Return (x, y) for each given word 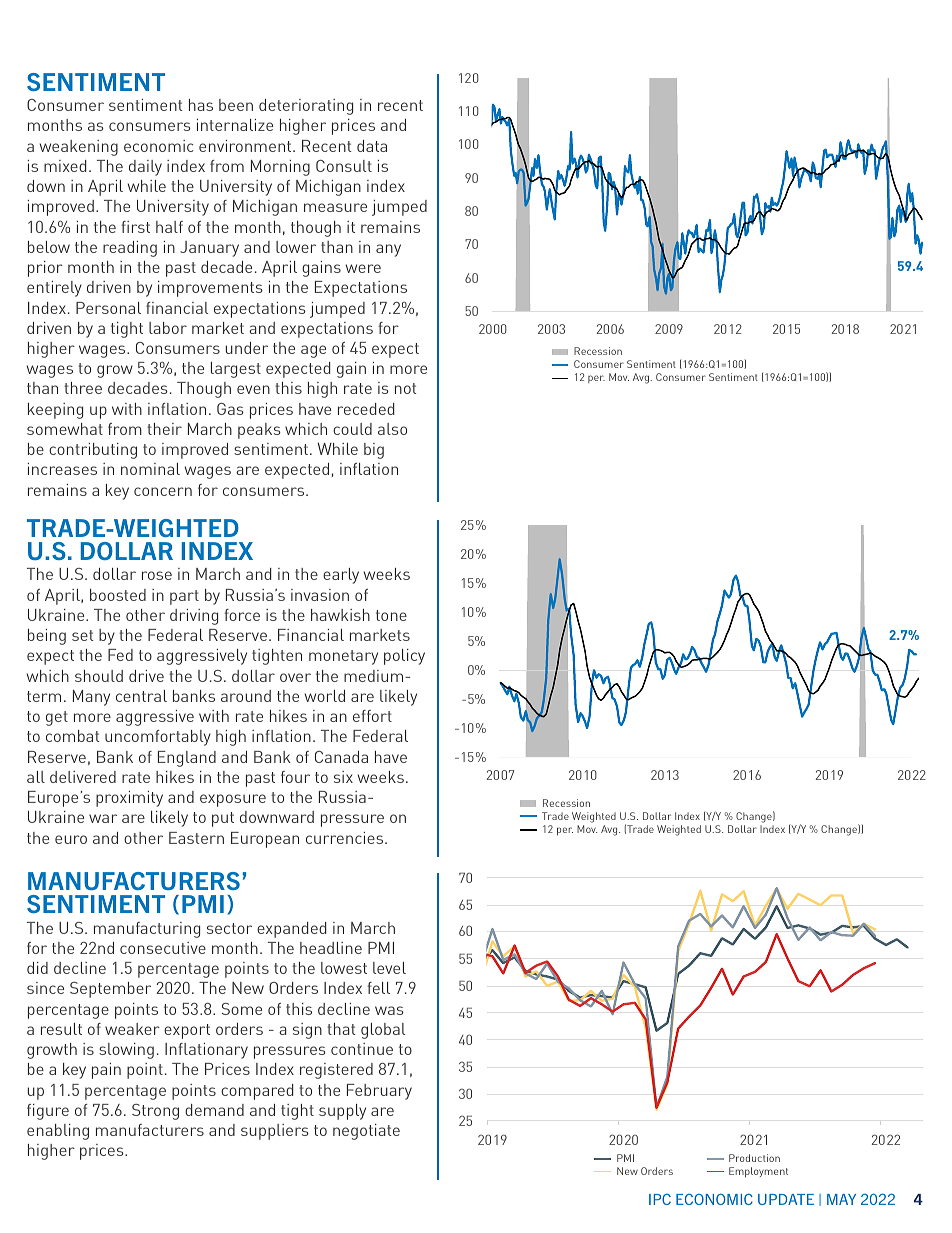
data (372, 146)
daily (145, 168)
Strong (155, 1112)
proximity (129, 799)
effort (372, 716)
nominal (150, 469)
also (392, 429)
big (374, 451)
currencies (346, 838)
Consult (344, 166)
